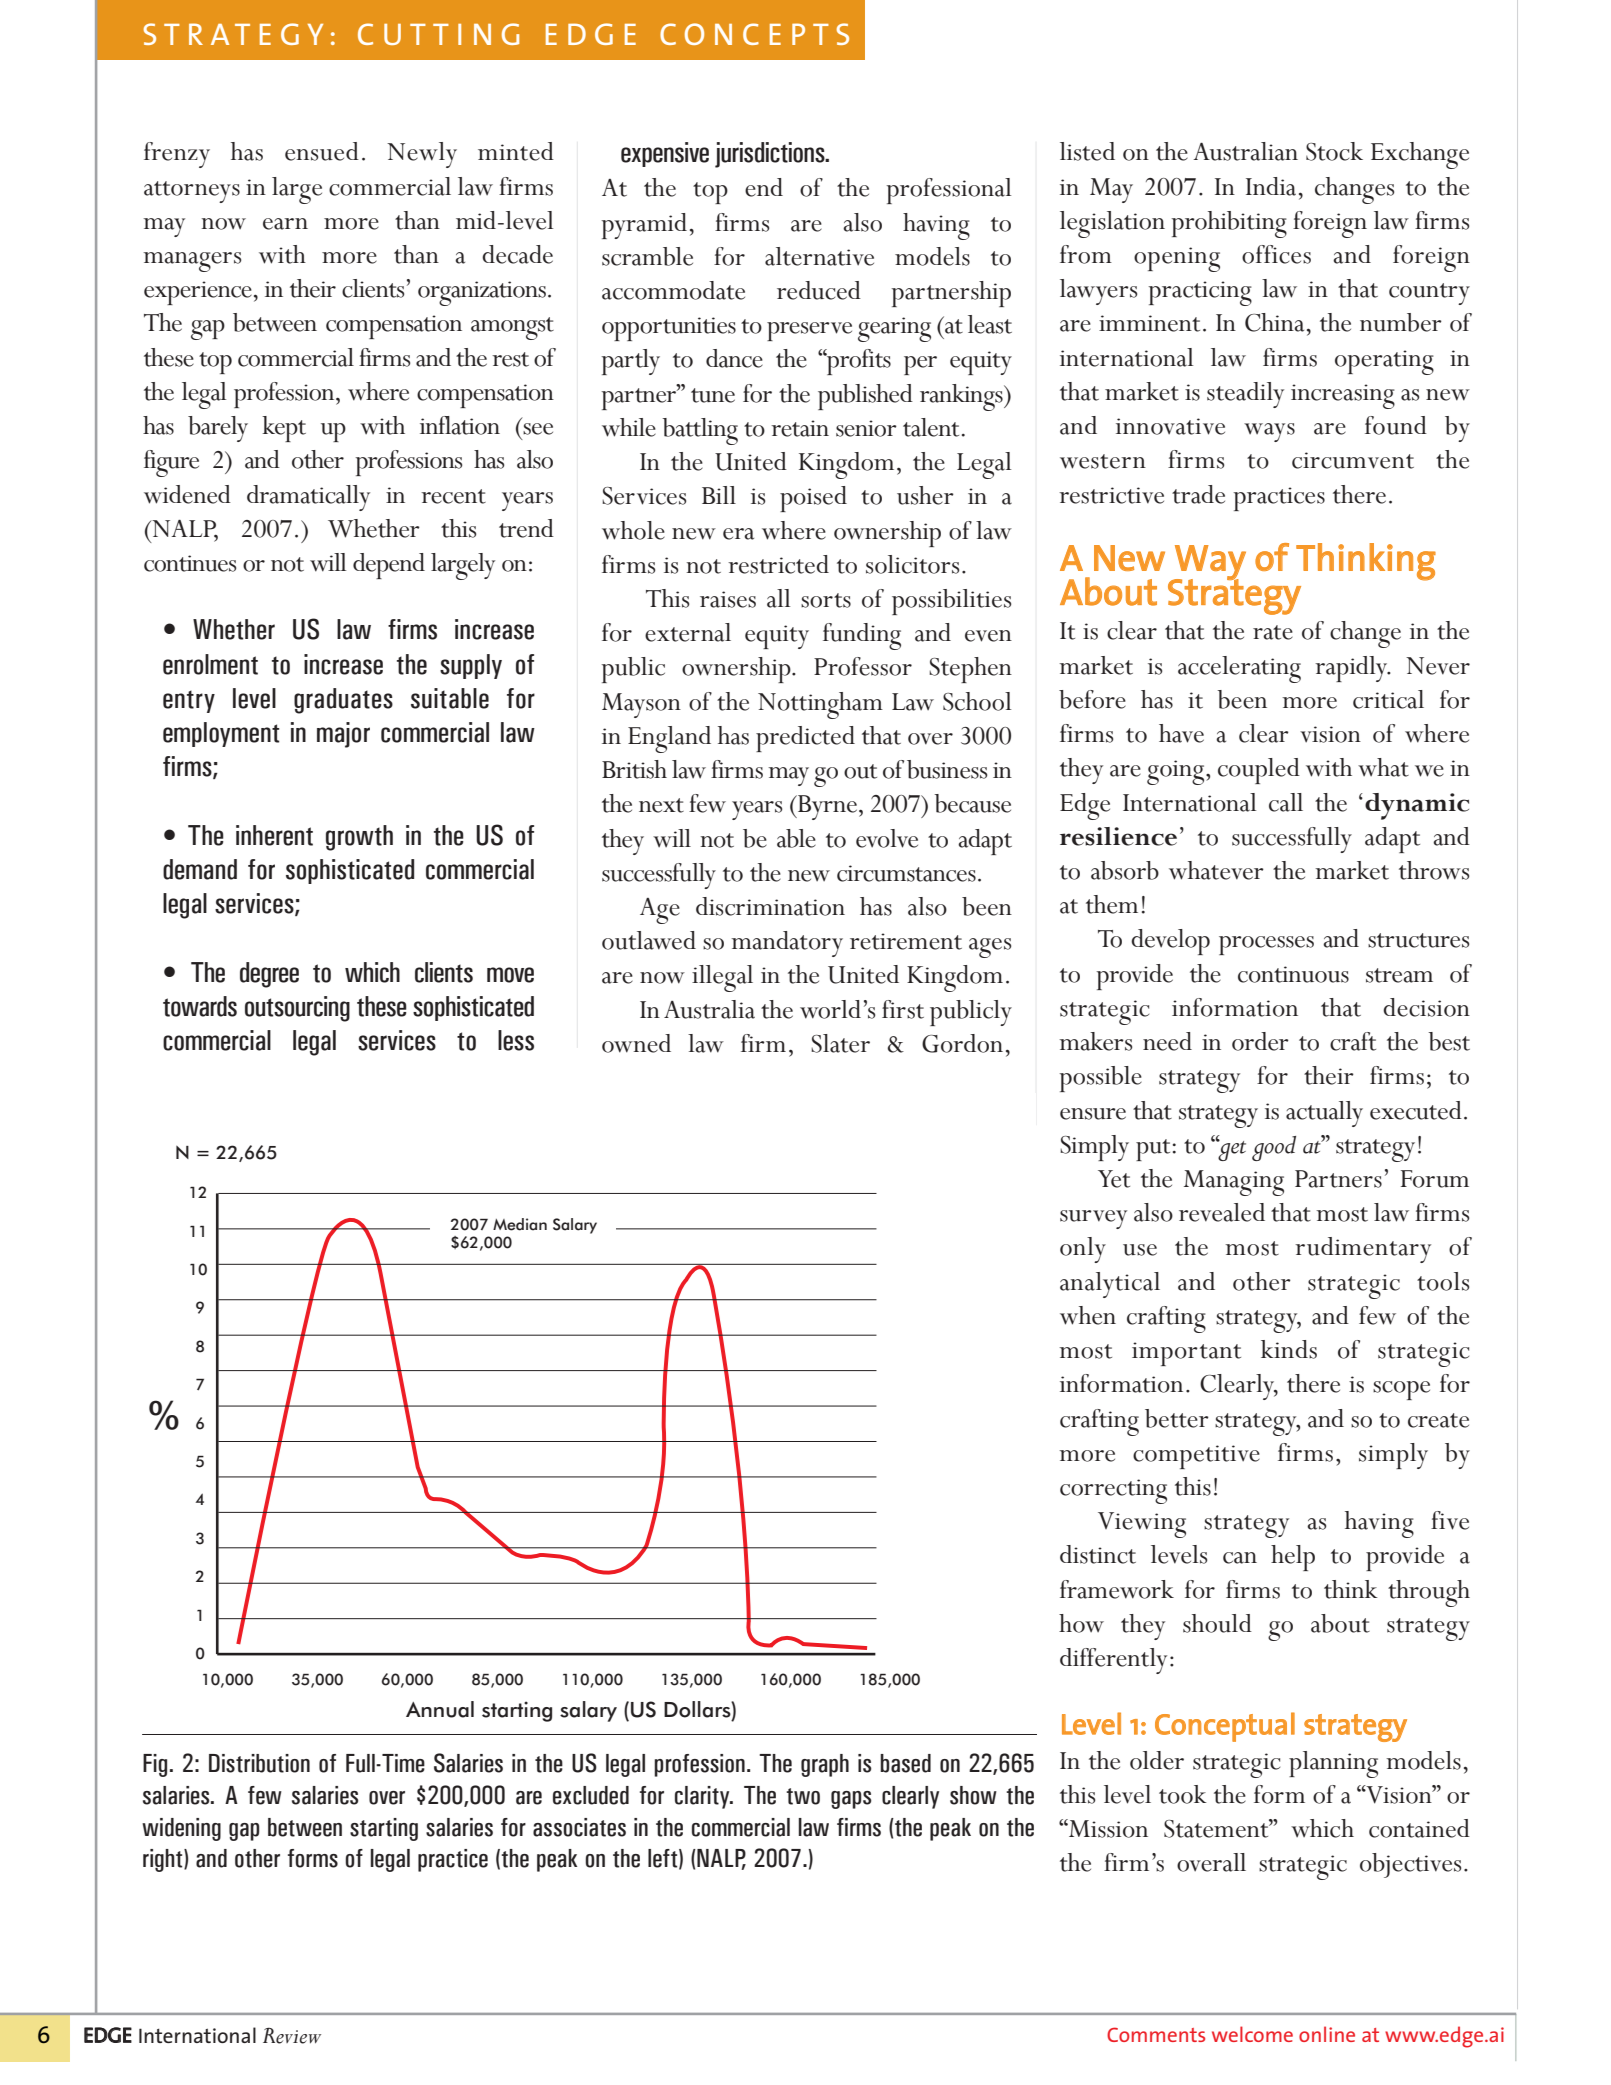 This image has width=1611, height=2085. Describe the element at coordinates (1324, 1114) in the image. I see `actually` at that location.
